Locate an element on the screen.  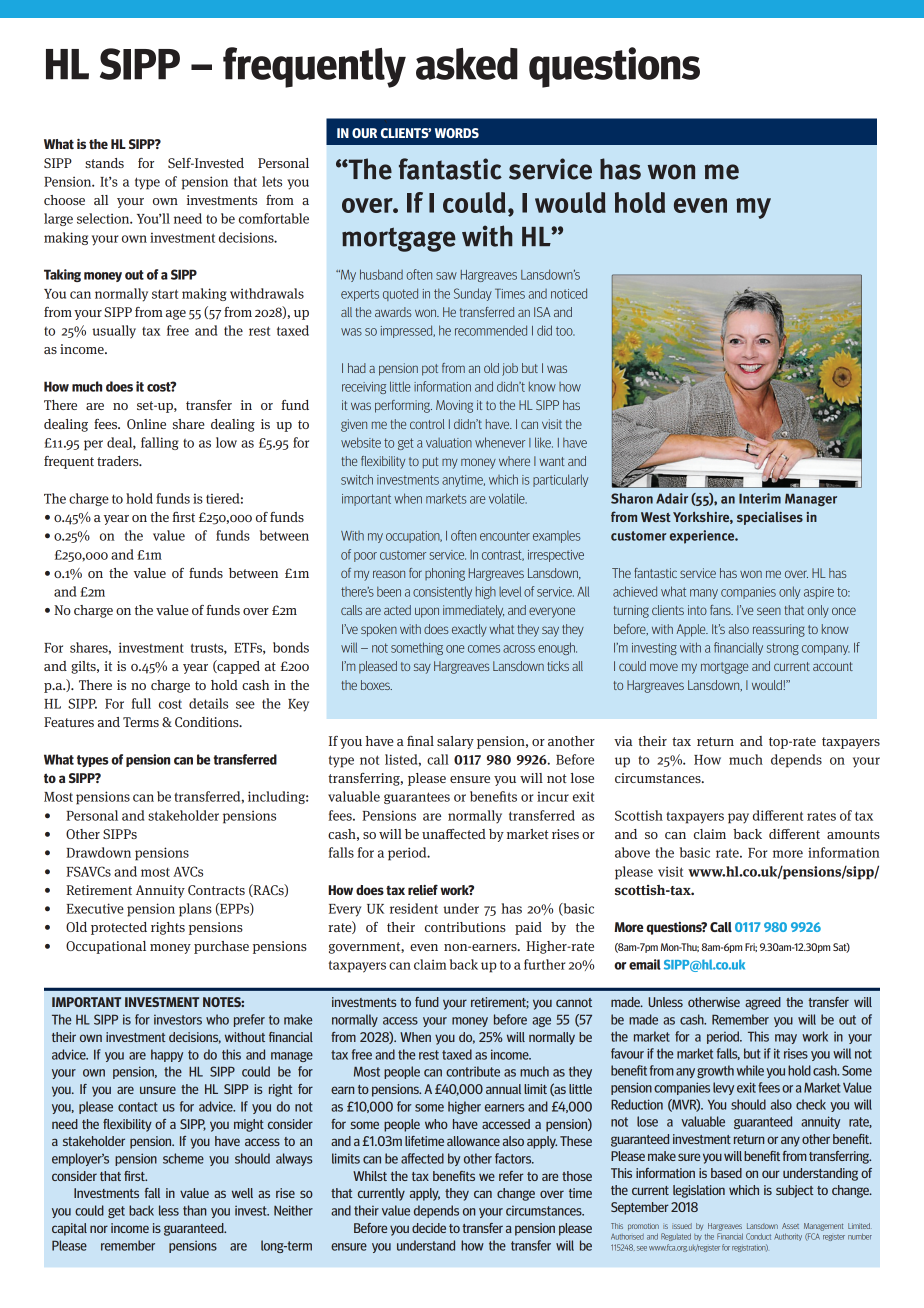
full is located at coordinates (141, 703).
